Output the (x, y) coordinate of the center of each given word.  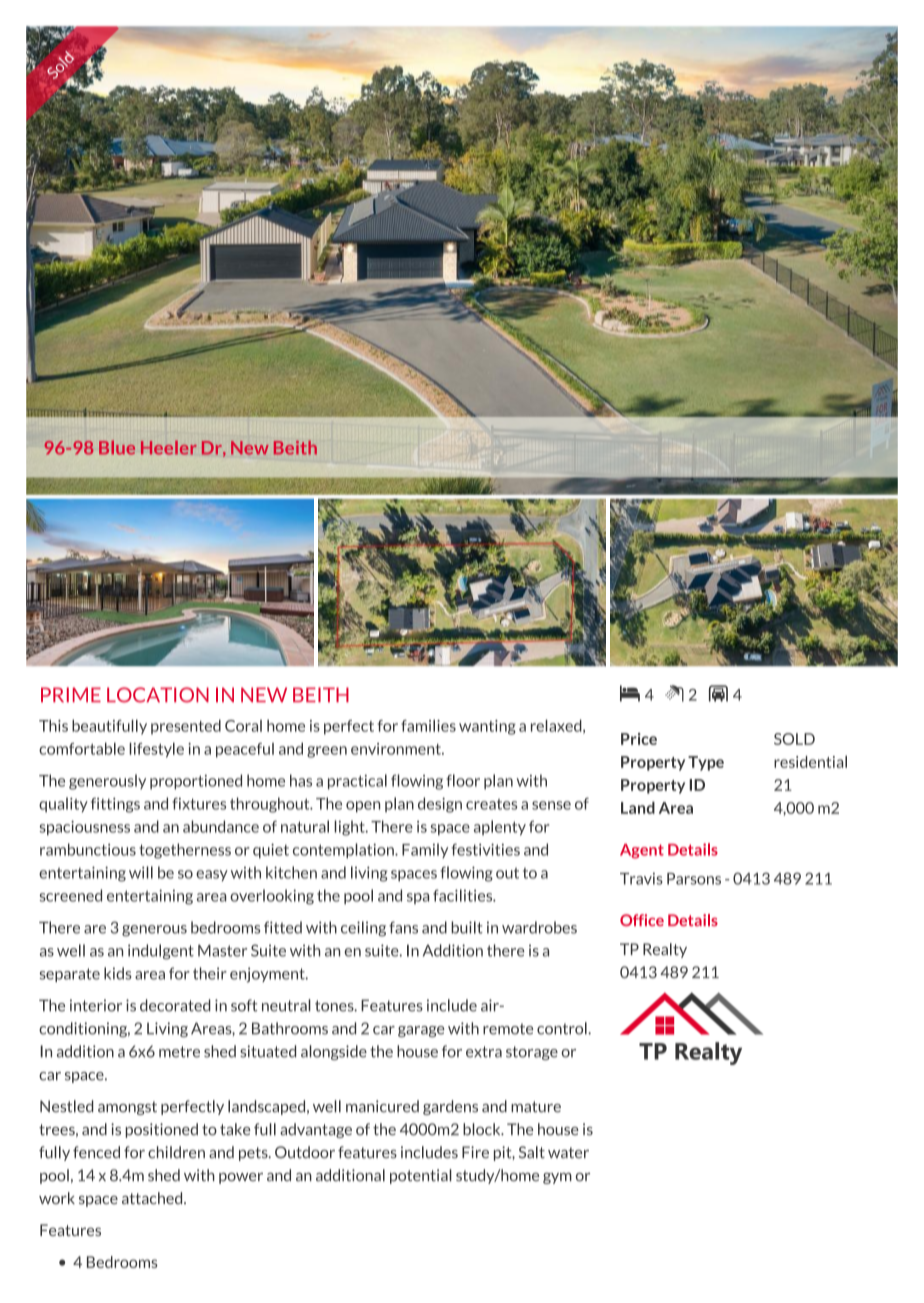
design (440, 805)
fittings (115, 805)
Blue (117, 447)
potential (421, 1176)
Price (639, 739)
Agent (642, 851)
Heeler (169, 447)
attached (153, 1198)
